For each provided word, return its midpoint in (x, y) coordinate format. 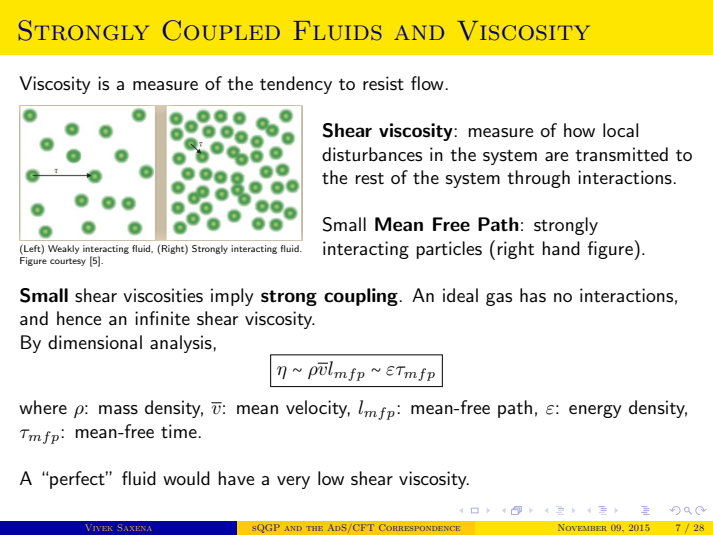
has (533, 295)
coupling (362, 297)
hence (79, 318)
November (582, 527)
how (579, 130)
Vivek (99, 527)
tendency (296, 85)
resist (383, 83)
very (293, 482)
